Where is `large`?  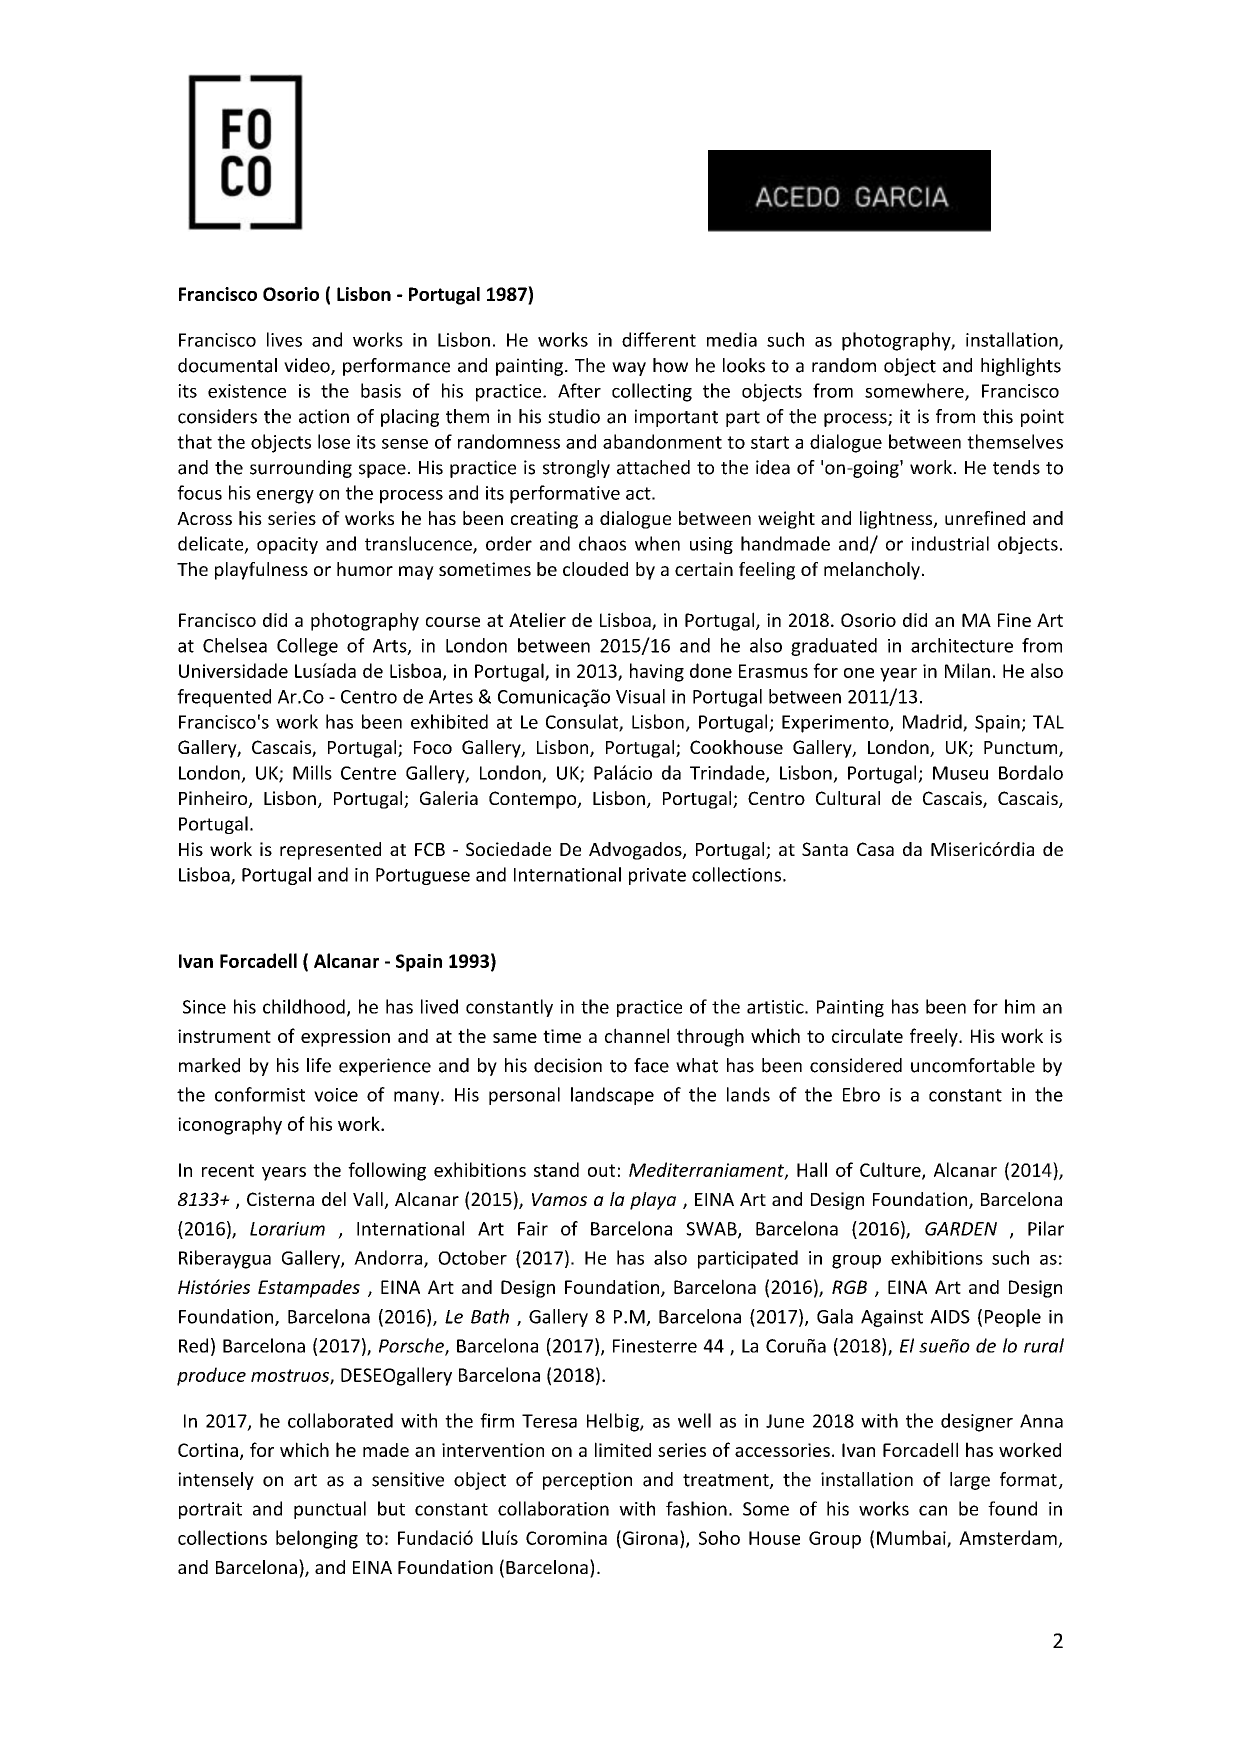 large is located at coordinates (970, 1481).
